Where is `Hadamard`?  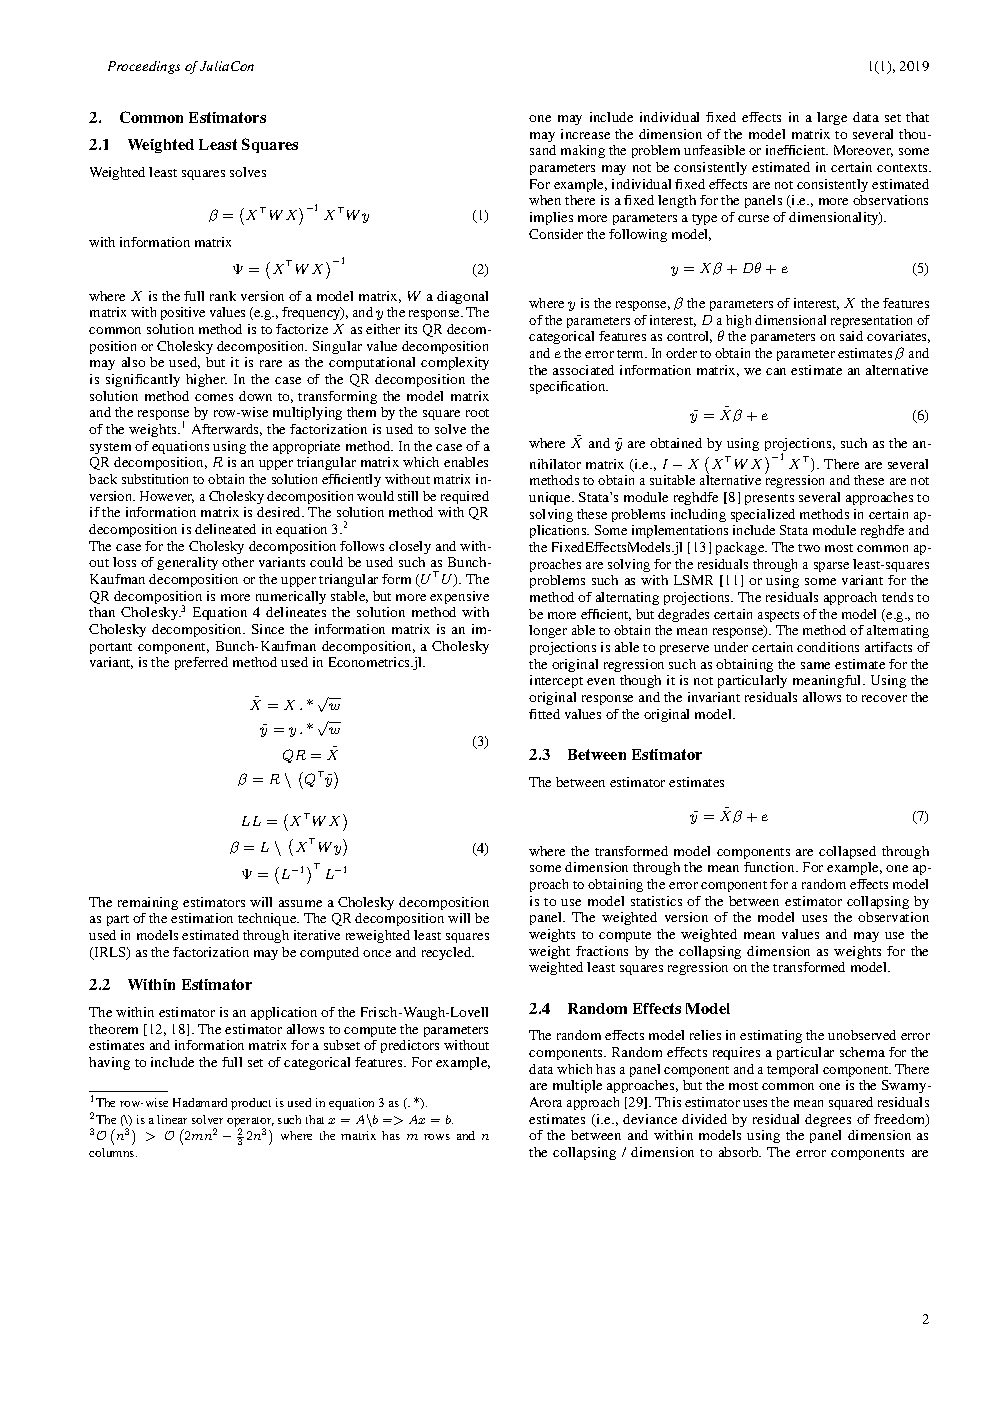
Hadamard is located at coordinates (200, 1102).
